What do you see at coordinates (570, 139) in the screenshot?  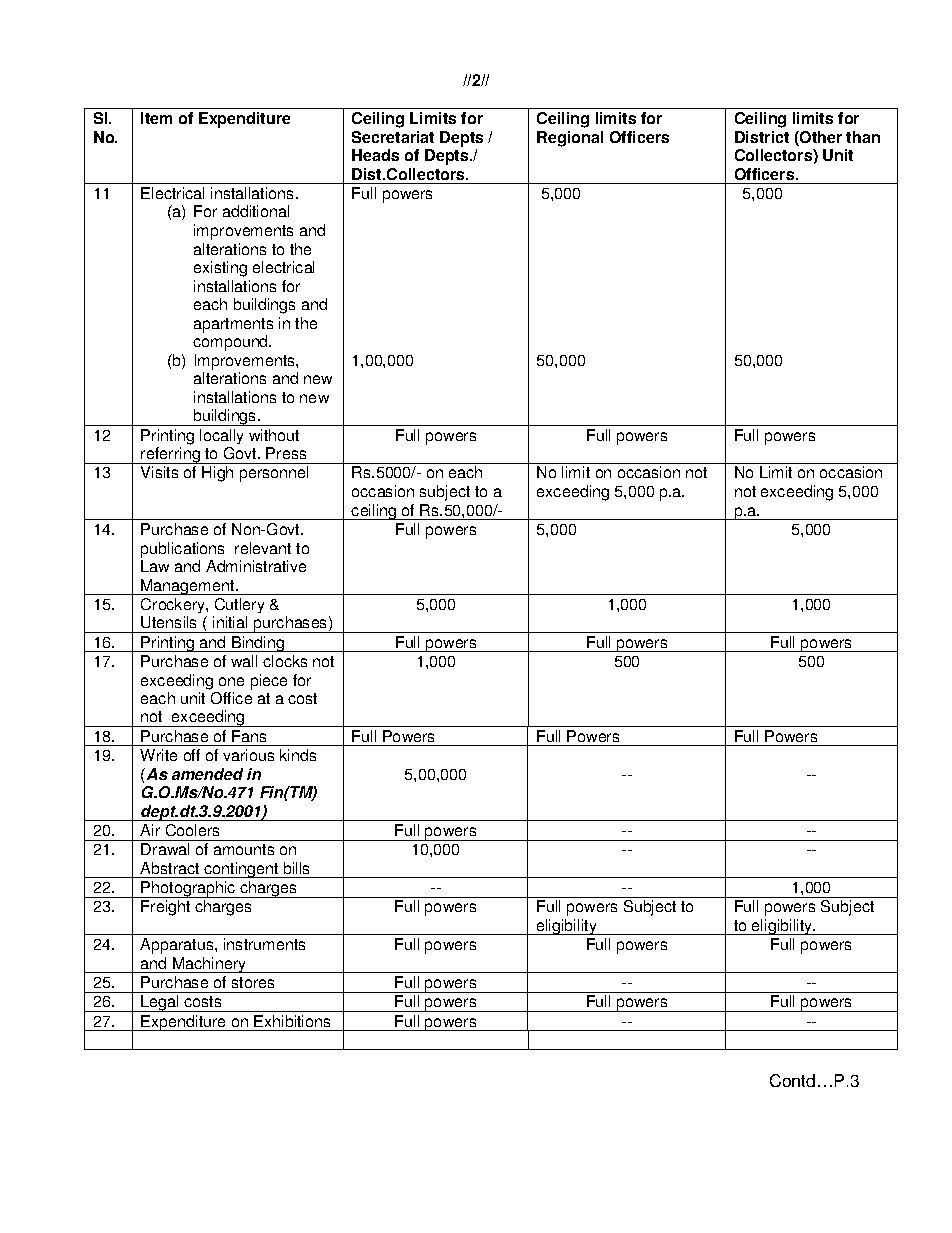 I see `Regional` at bounding box center [570, 139].
